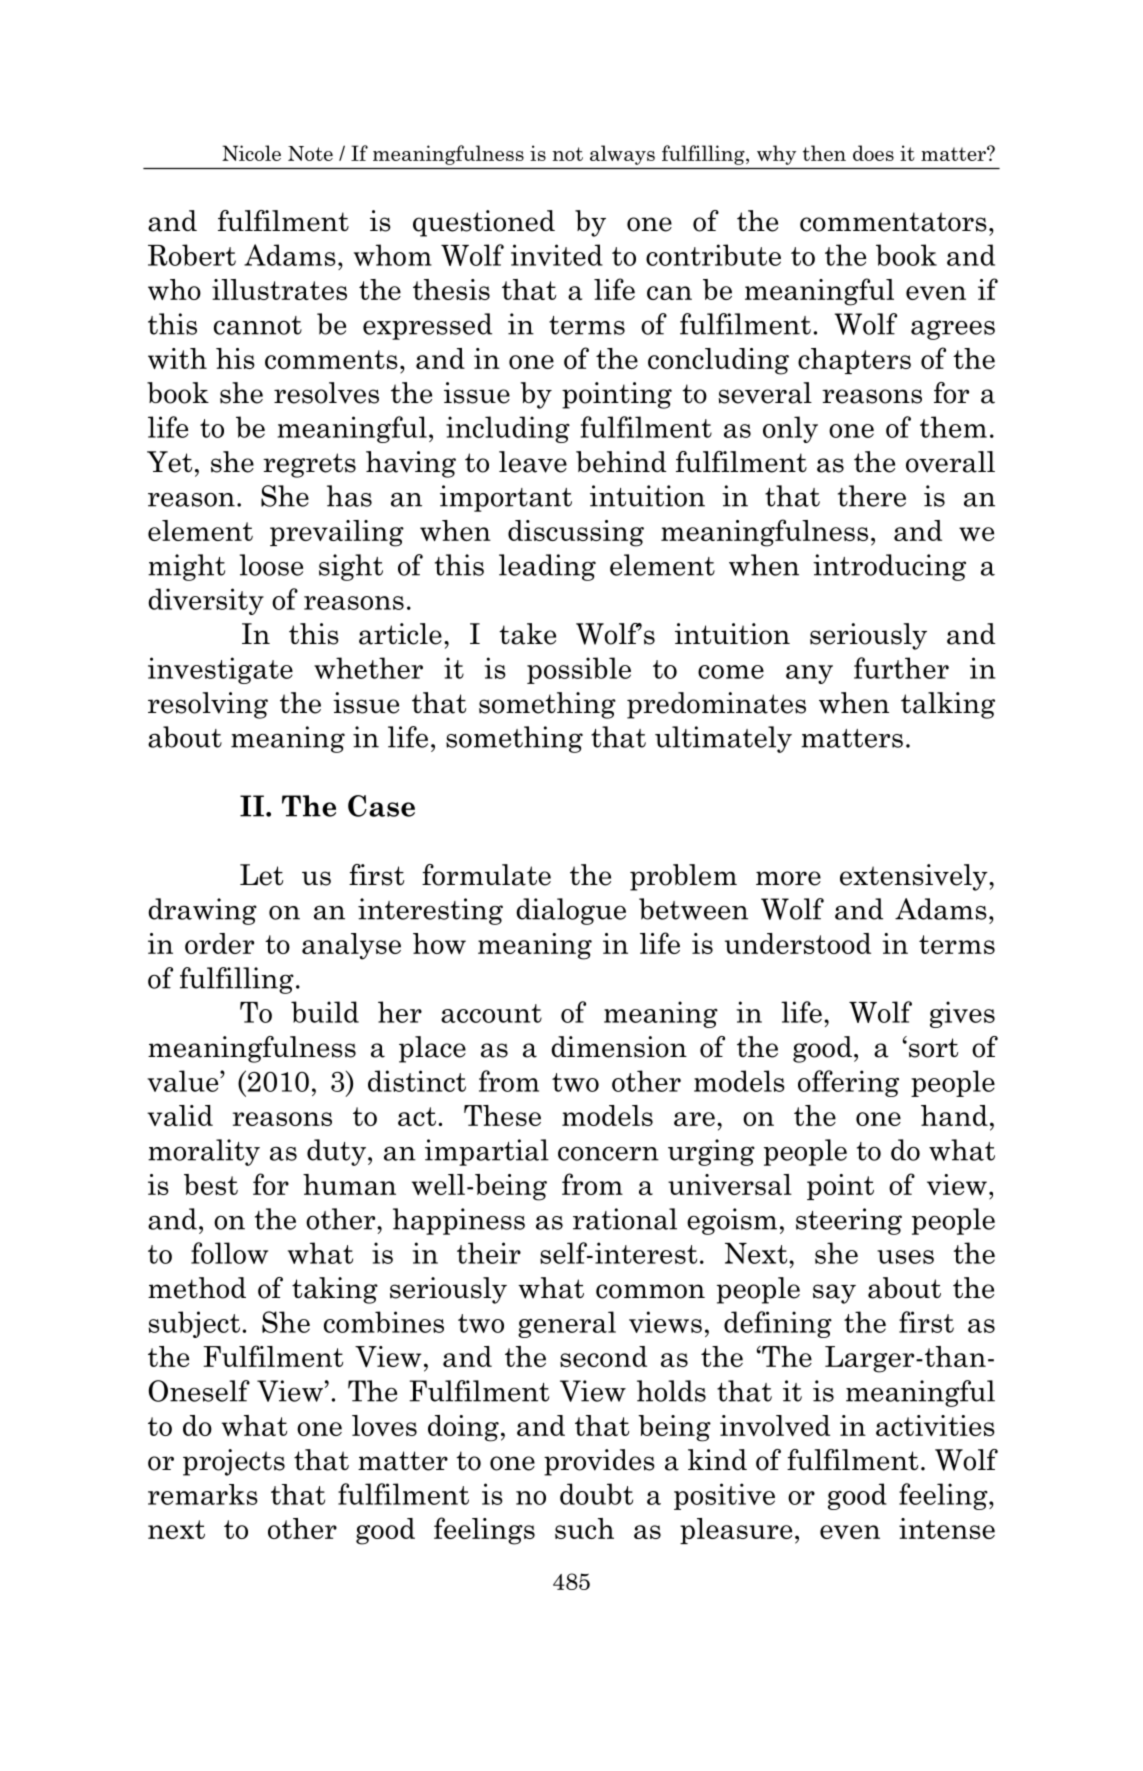 This page has width=1143, height=1771. I want to click on Nicole, so click(251, 153).
